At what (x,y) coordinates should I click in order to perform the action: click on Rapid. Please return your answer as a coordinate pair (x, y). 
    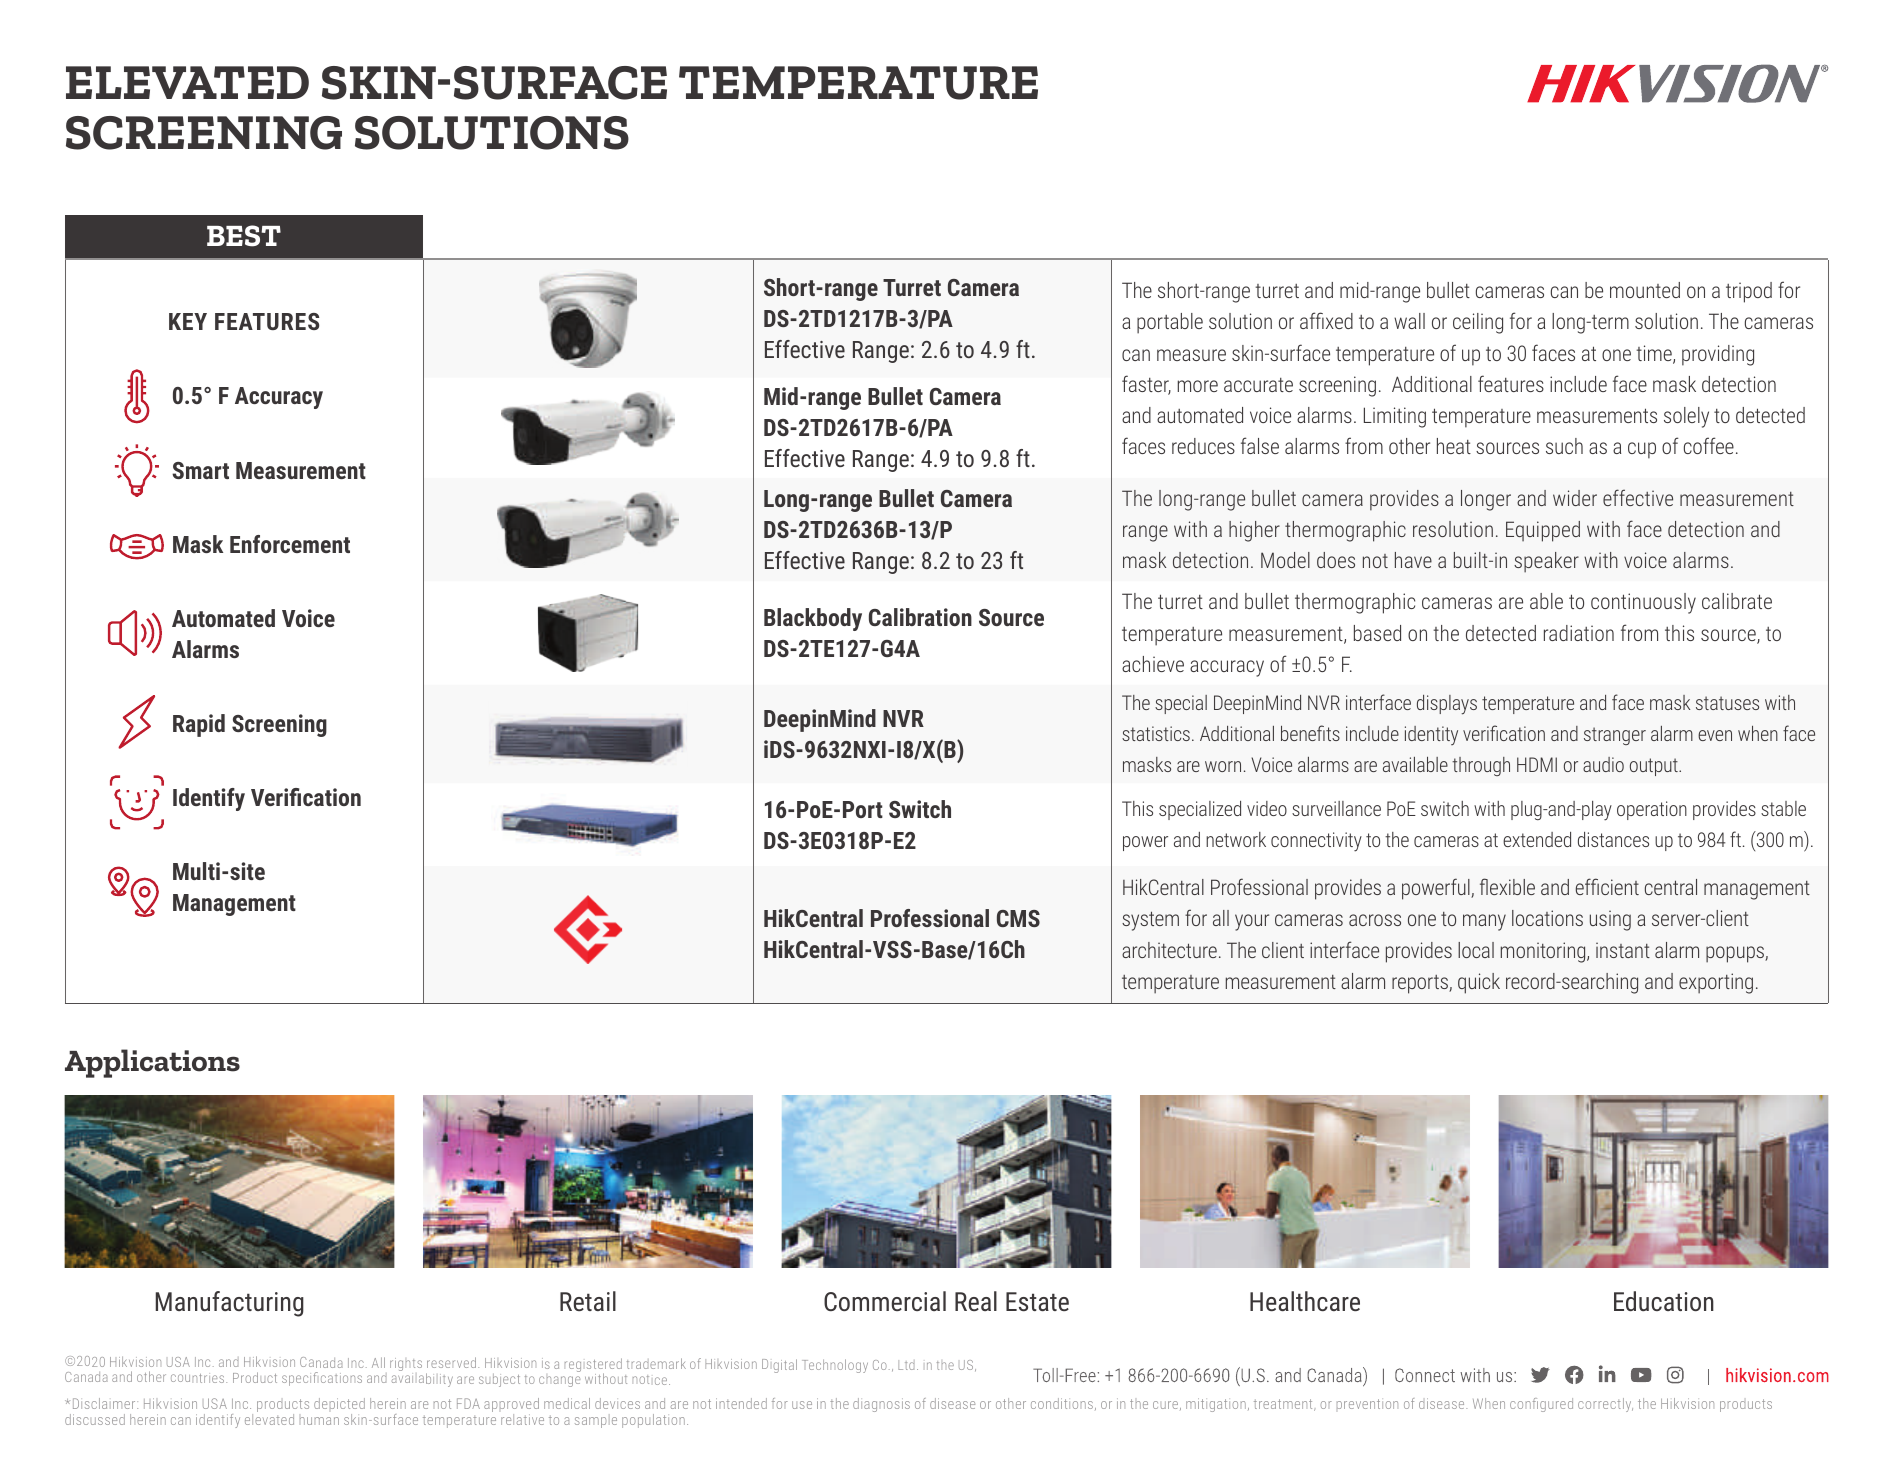
    Looking at the image, I should click on (199, 725).
